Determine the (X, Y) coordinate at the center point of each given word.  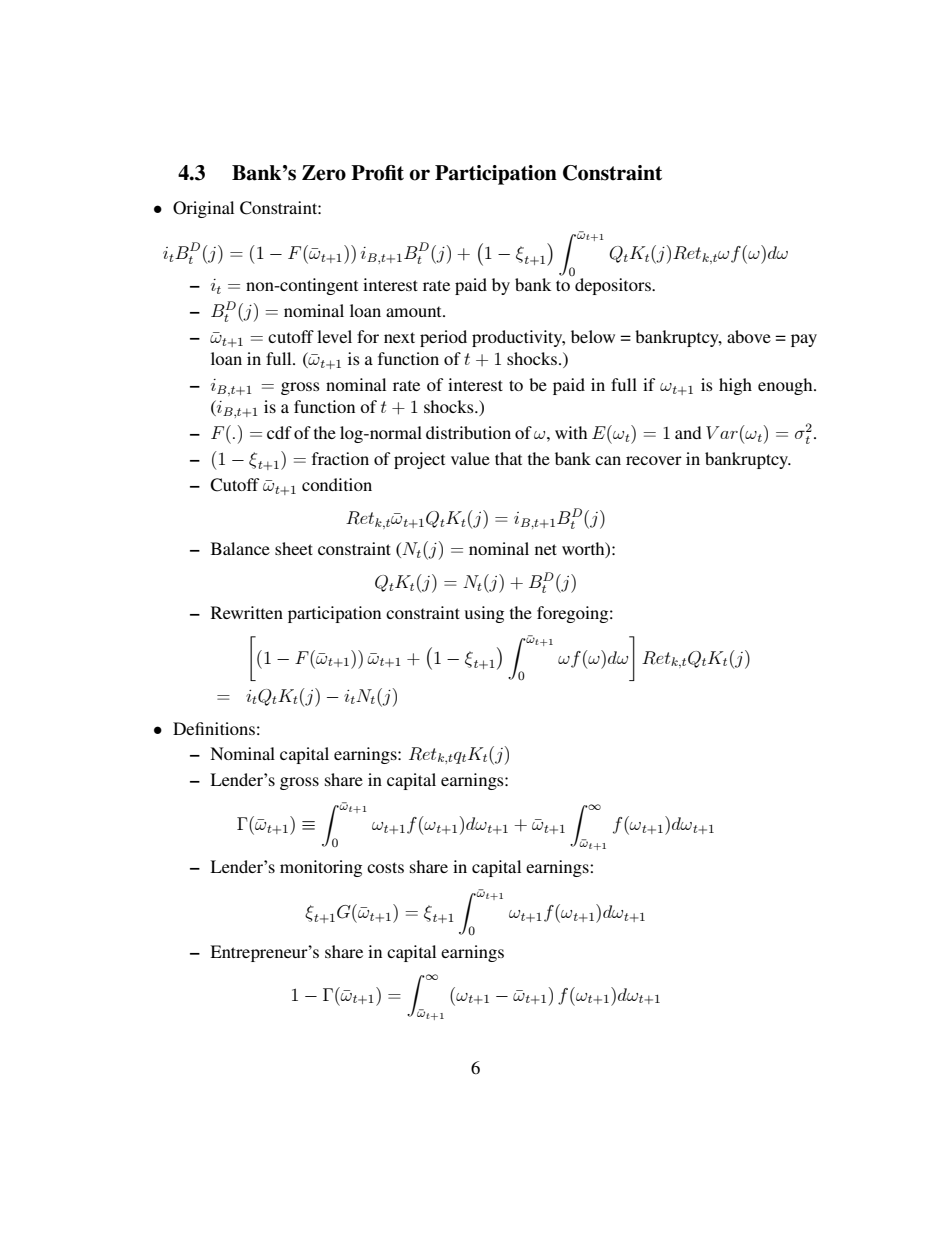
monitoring (321, 868)
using (484, 614)
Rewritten (247, 612)
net (546, 549)
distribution (468, 432)
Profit (377, 173)
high (735, 386)
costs (385, 867)
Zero (324, 173)
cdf (279, 432)
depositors (614, 286)
